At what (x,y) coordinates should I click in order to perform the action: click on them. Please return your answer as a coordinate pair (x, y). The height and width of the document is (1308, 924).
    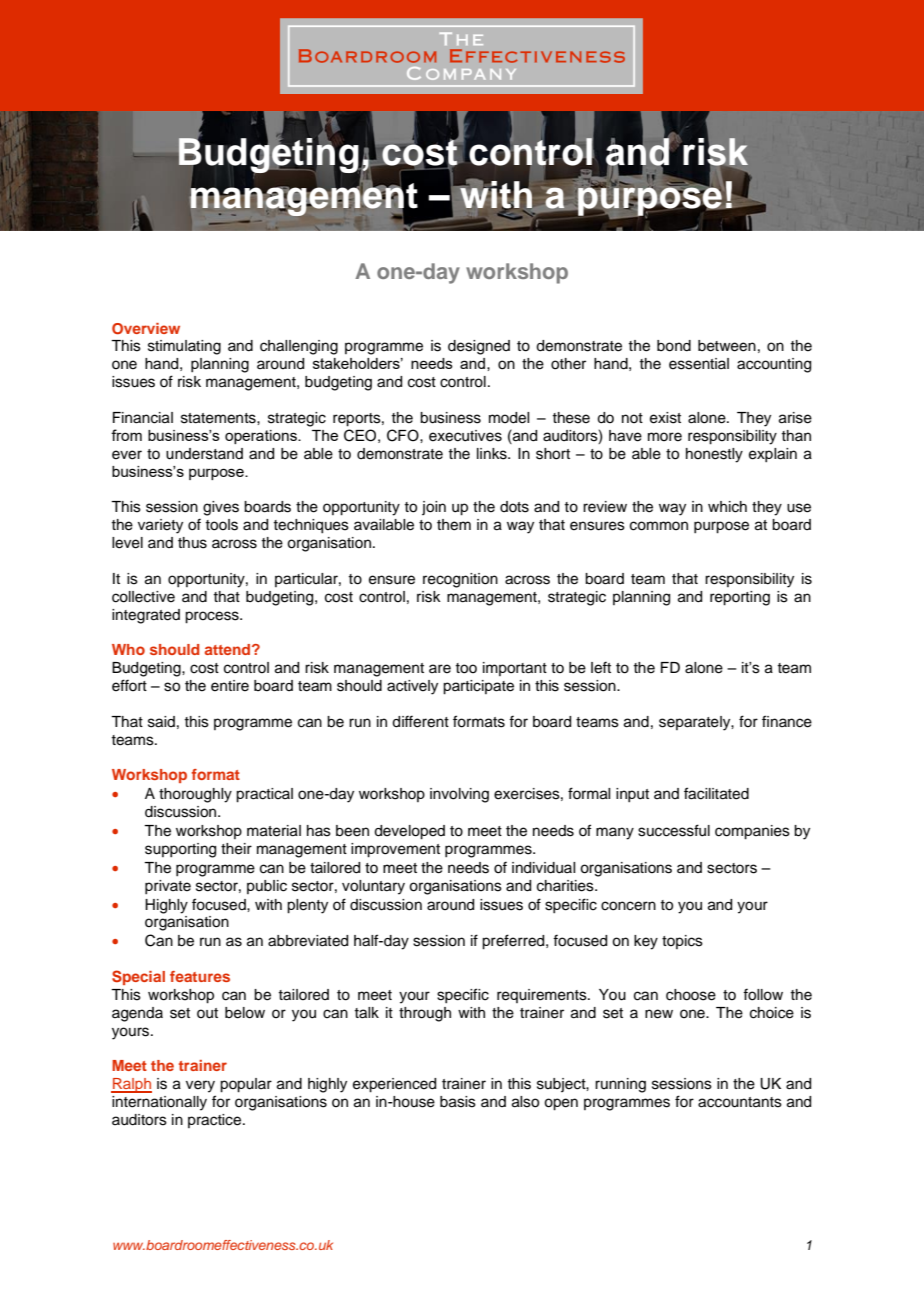
    Looking at the image, I should click on (454, 525).
